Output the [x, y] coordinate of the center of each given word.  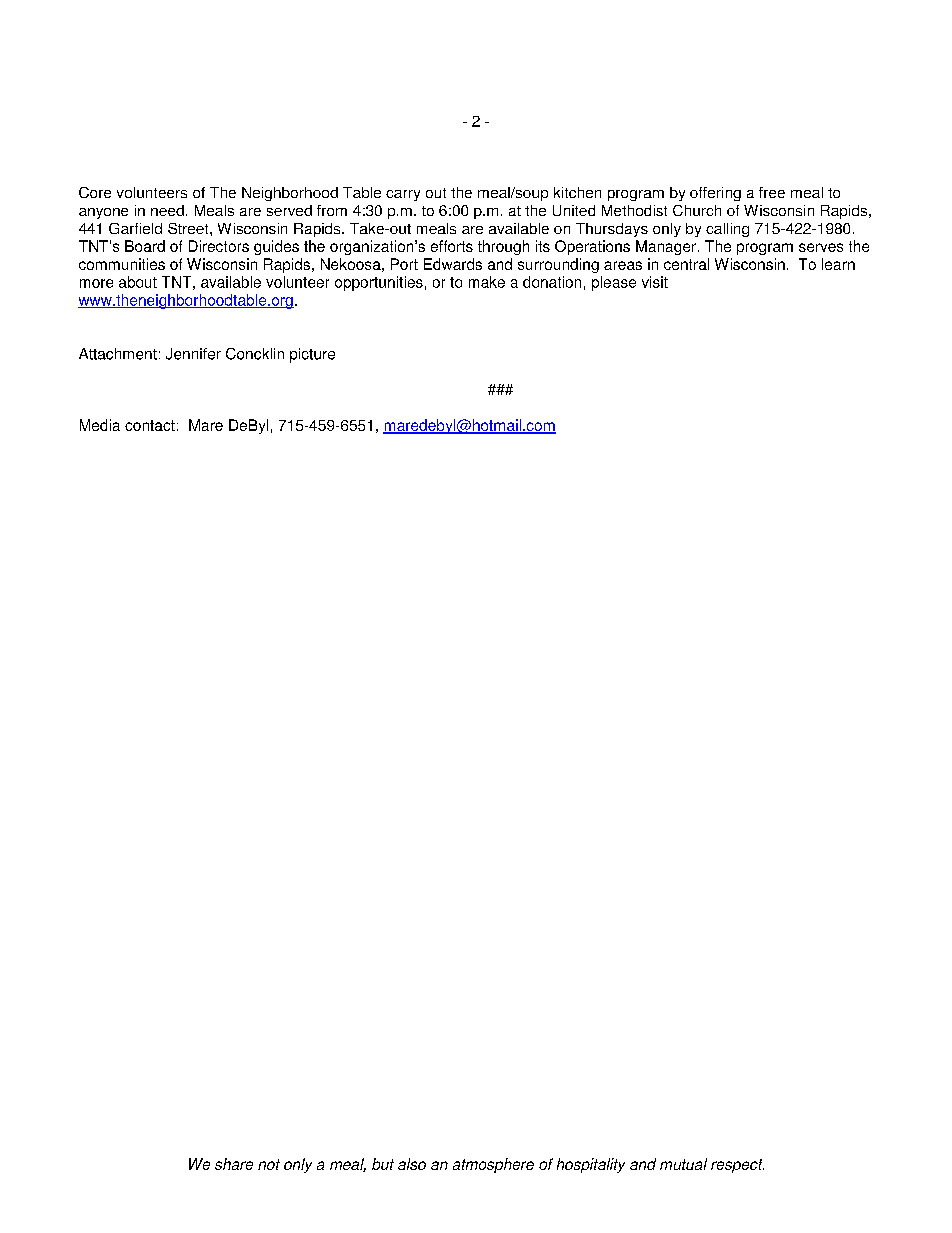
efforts [452, 246]
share [234, 1164]
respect [737, 1166]
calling [727, 230]
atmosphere [493, 1165]
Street [189, 228]
